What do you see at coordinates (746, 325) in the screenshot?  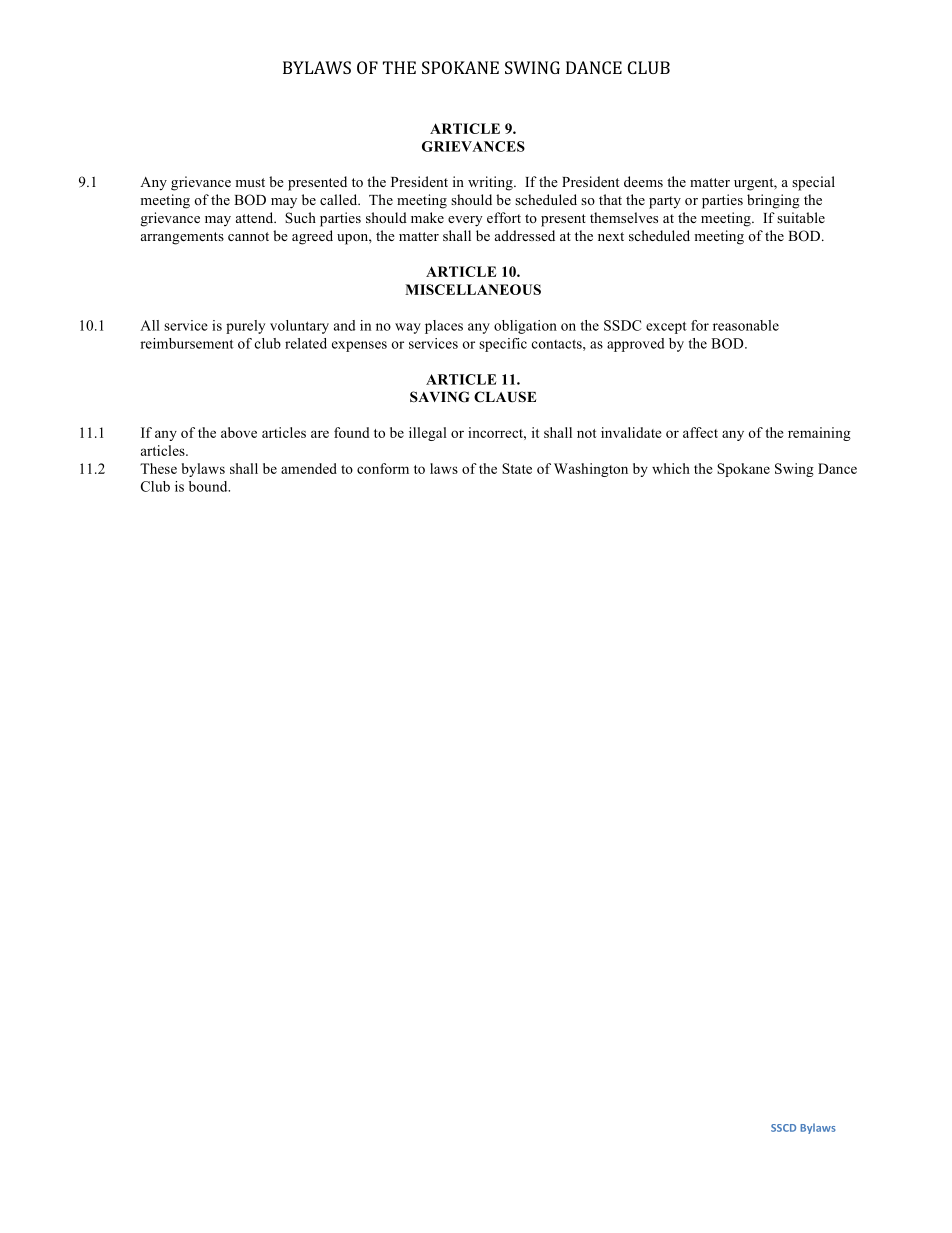 I see `reasonable` at bounding box center [746, 325].
